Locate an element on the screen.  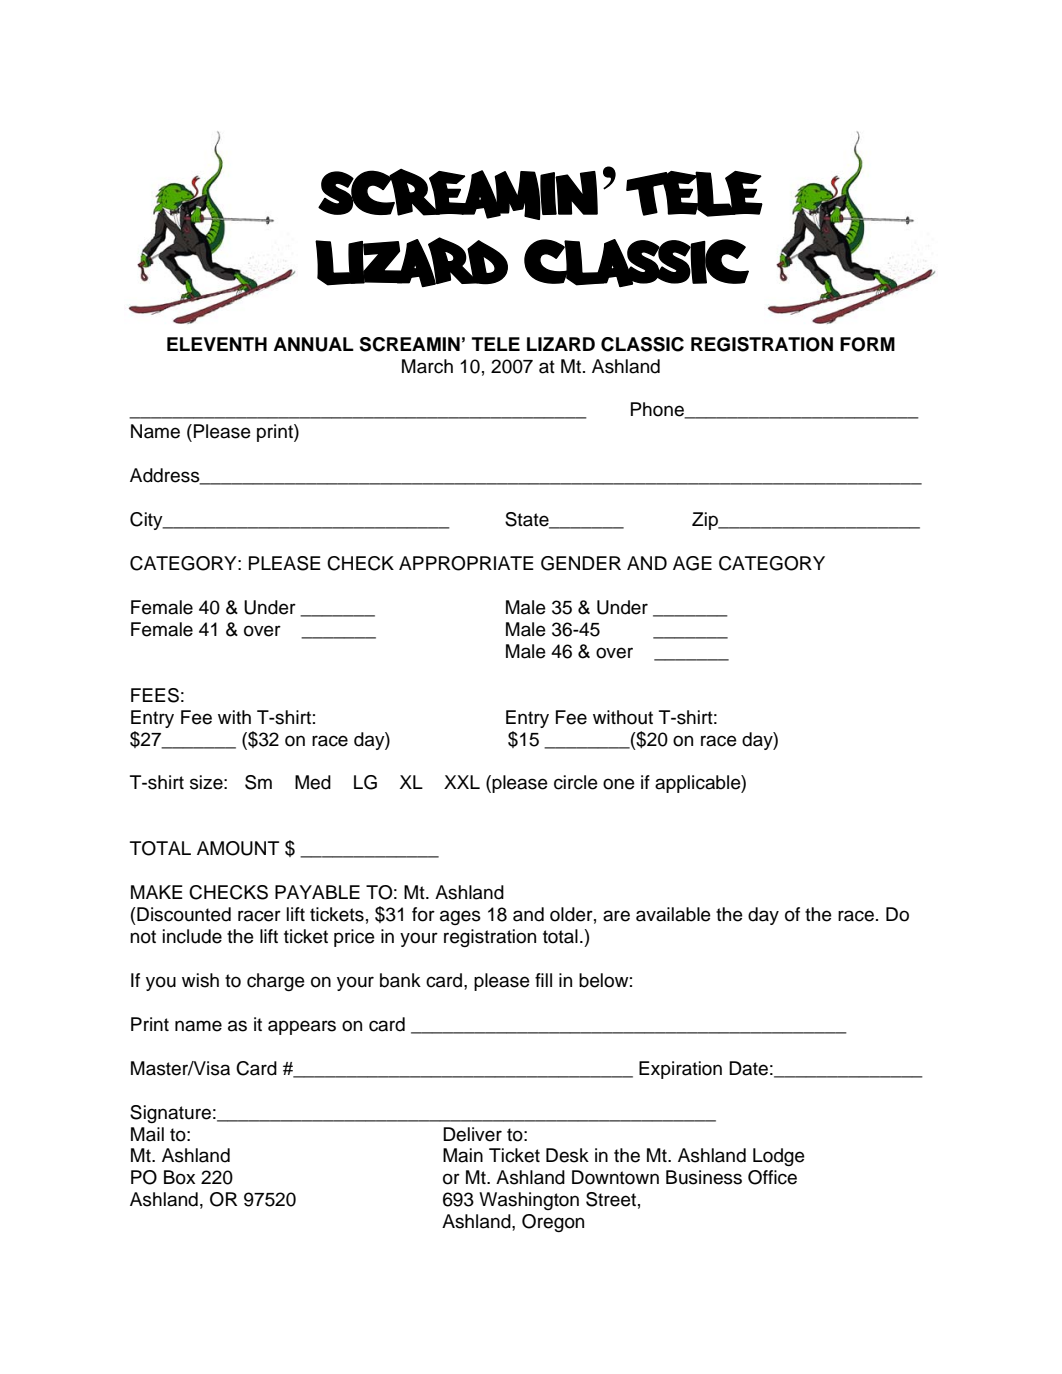
Washington is located at coordinates (529, 1201).
